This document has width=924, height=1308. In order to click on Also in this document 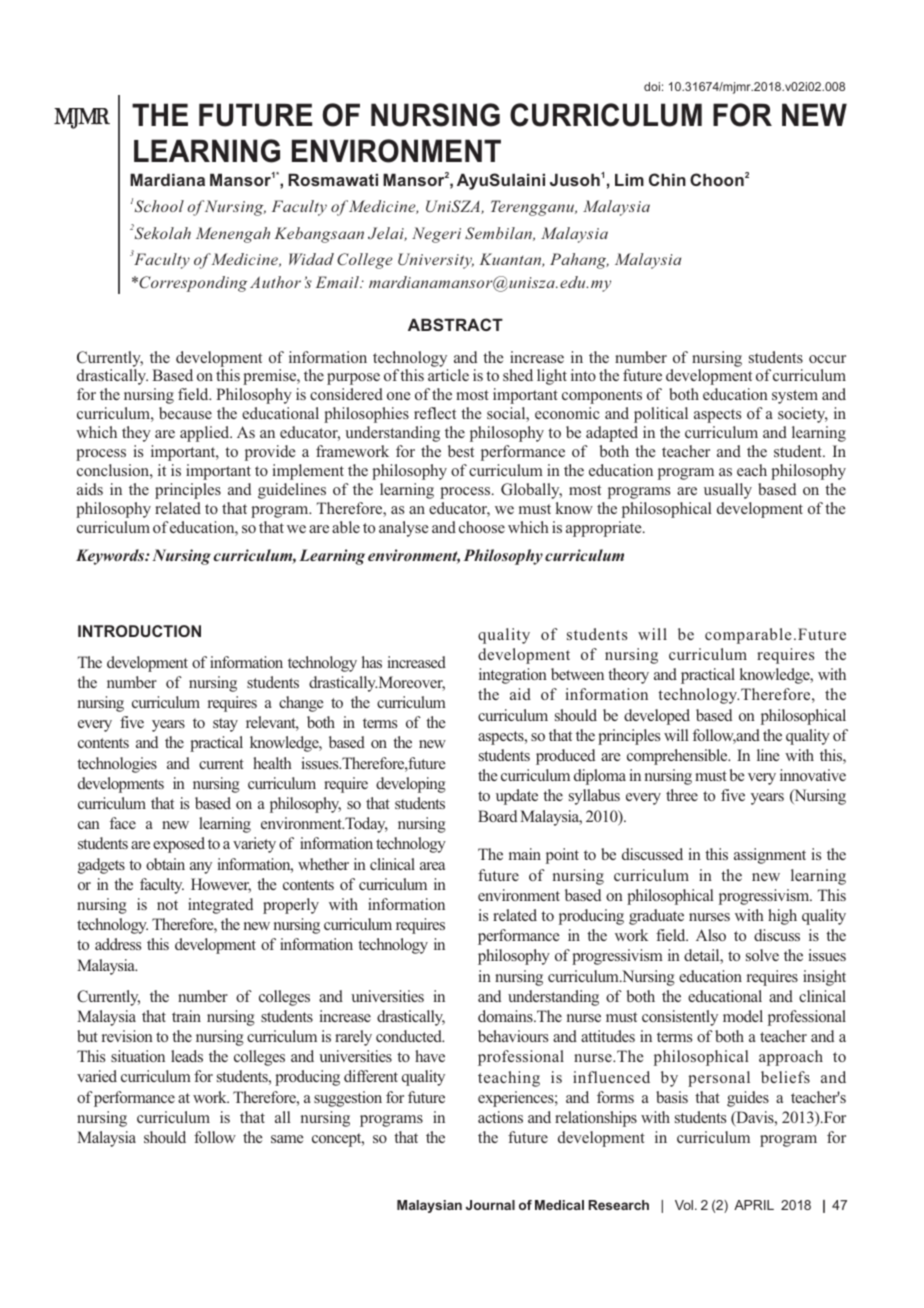, I will do `click(711, 935)`.
